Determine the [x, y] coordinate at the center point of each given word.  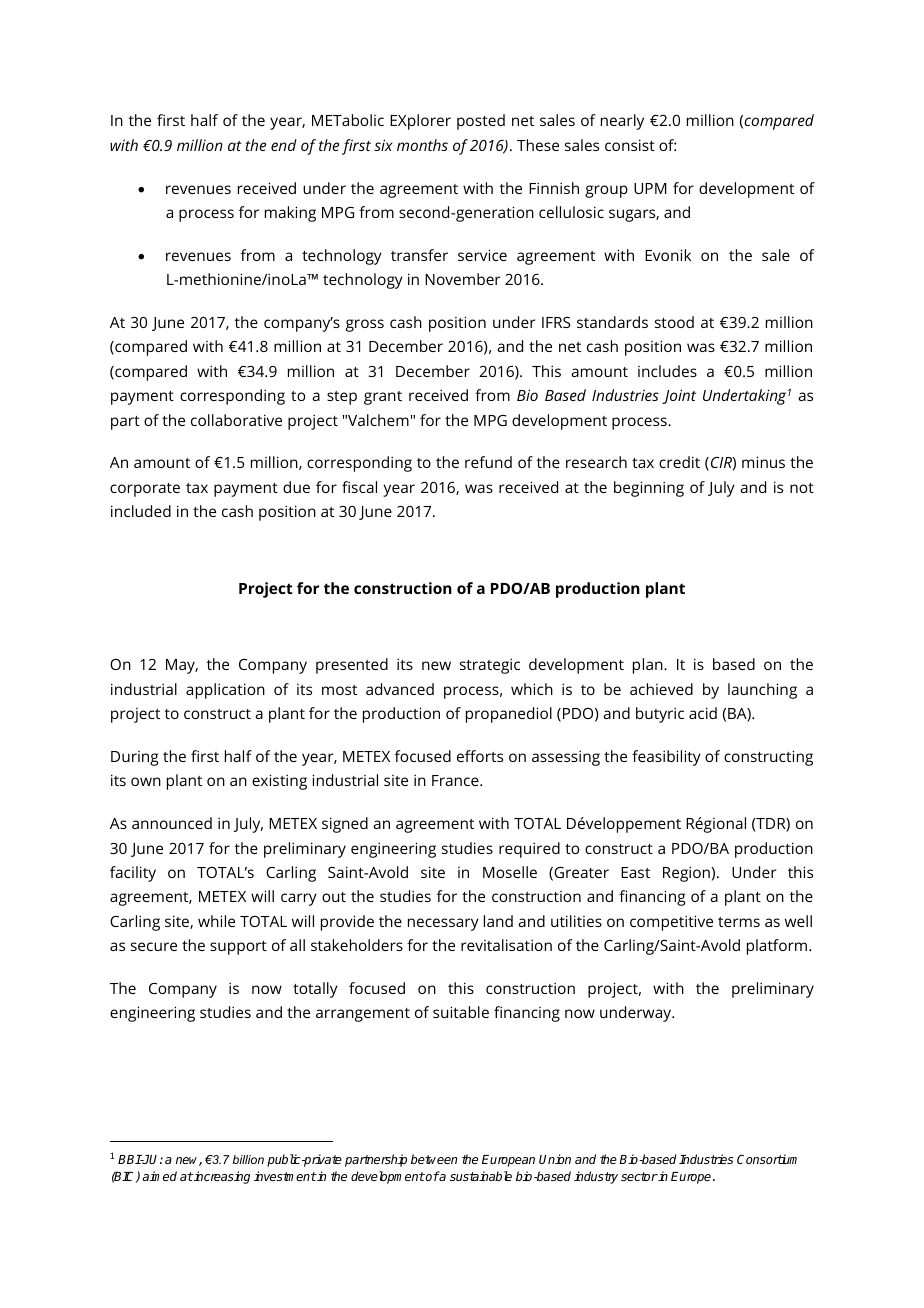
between [434, 1159]
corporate [145, 490]
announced [172, 823]
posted [481, 122]
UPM [650, 188]
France [456, 780]
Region [687, 874]
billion [248, 1159]
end [284, 145]
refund [488, 462]
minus [763, 462]
